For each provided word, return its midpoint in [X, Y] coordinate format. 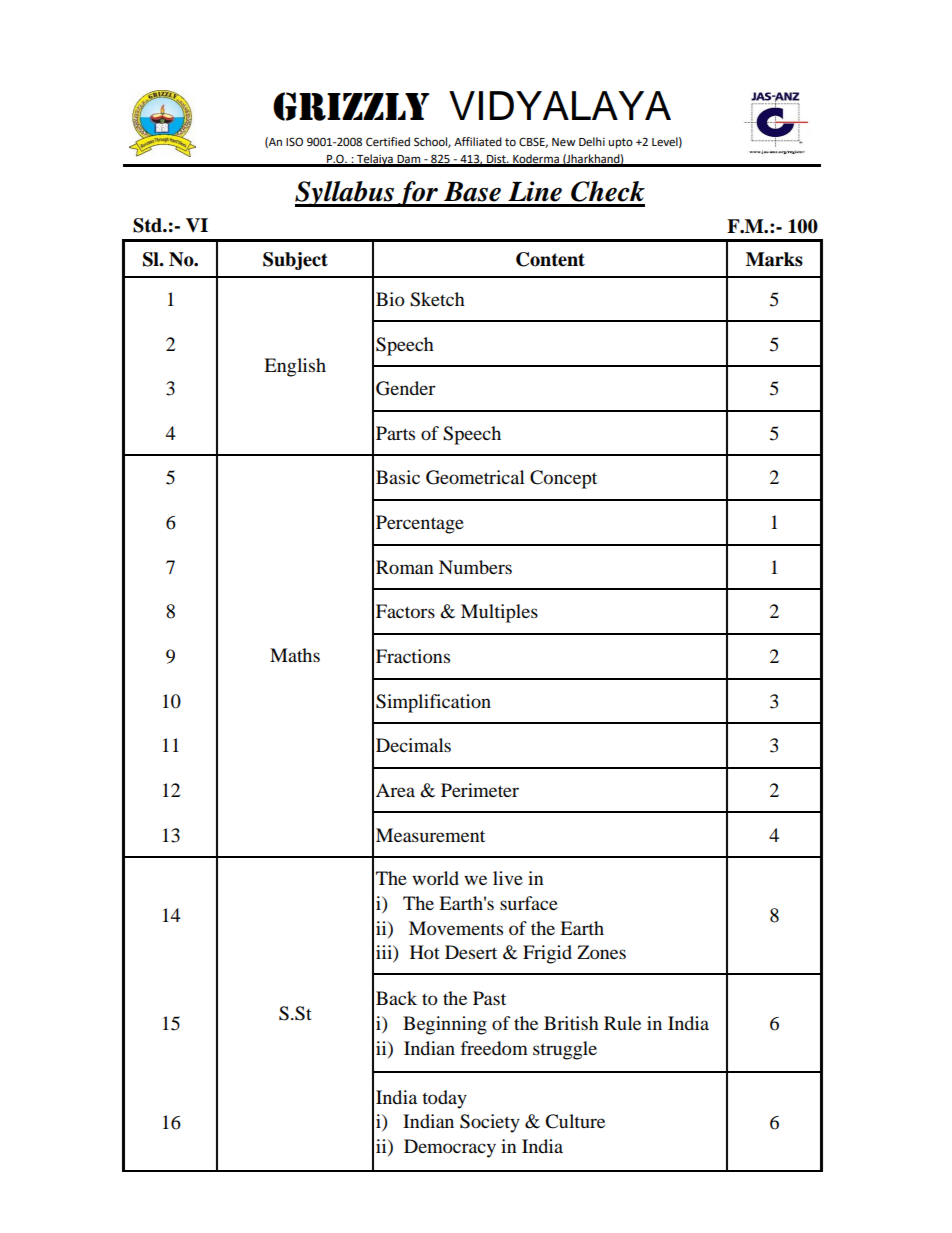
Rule [622, 1023]
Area [395, 790]
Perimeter [480, 790]
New [564, 142]
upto [621, 143]
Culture [575, 1121]
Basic [398, 477]
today [444, 1099]
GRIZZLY [351, 106]
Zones [601, 952]
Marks [774, 259]
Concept [563, 479]
